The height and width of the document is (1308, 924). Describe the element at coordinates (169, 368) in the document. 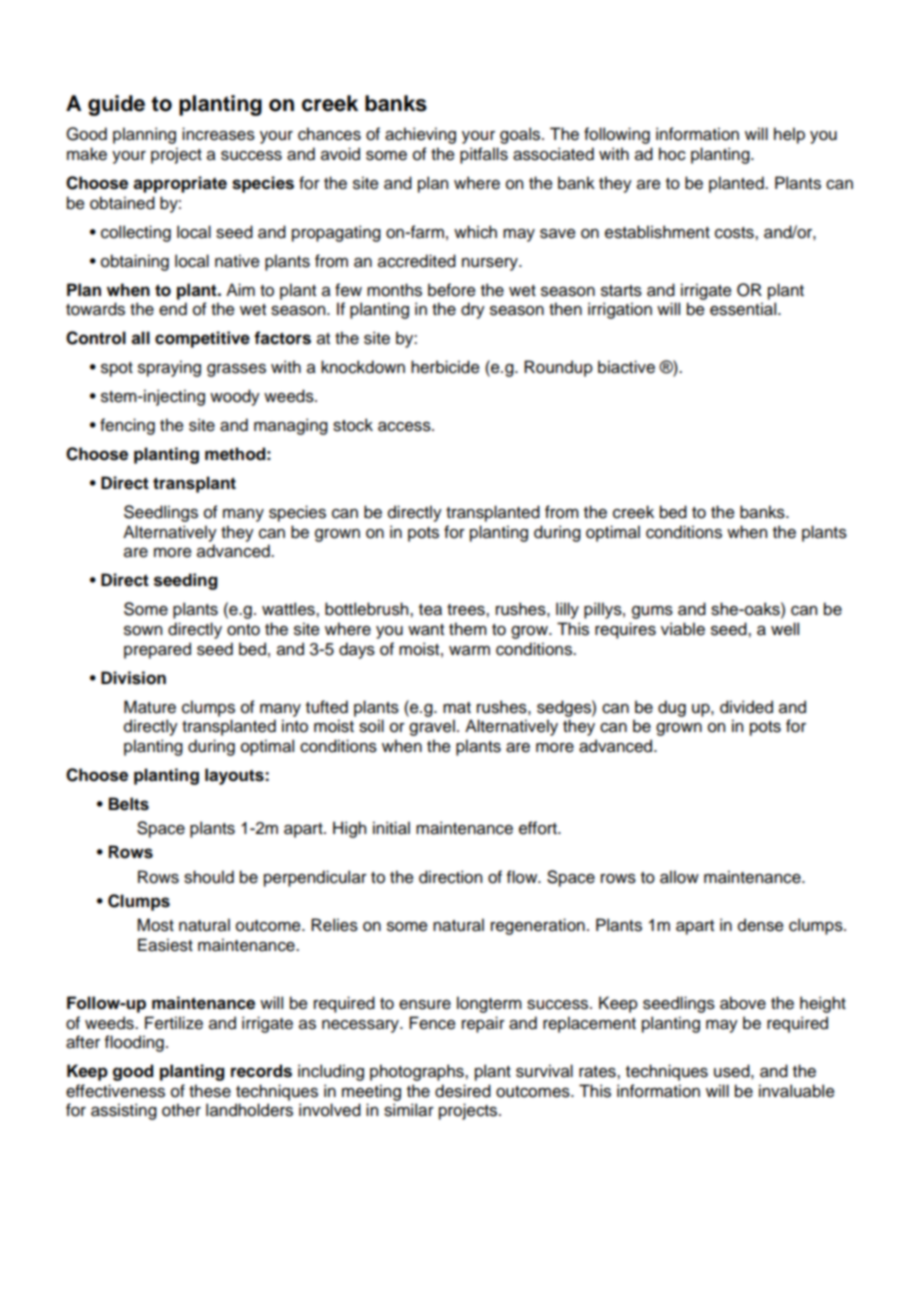

I see `spraying` at that location.
